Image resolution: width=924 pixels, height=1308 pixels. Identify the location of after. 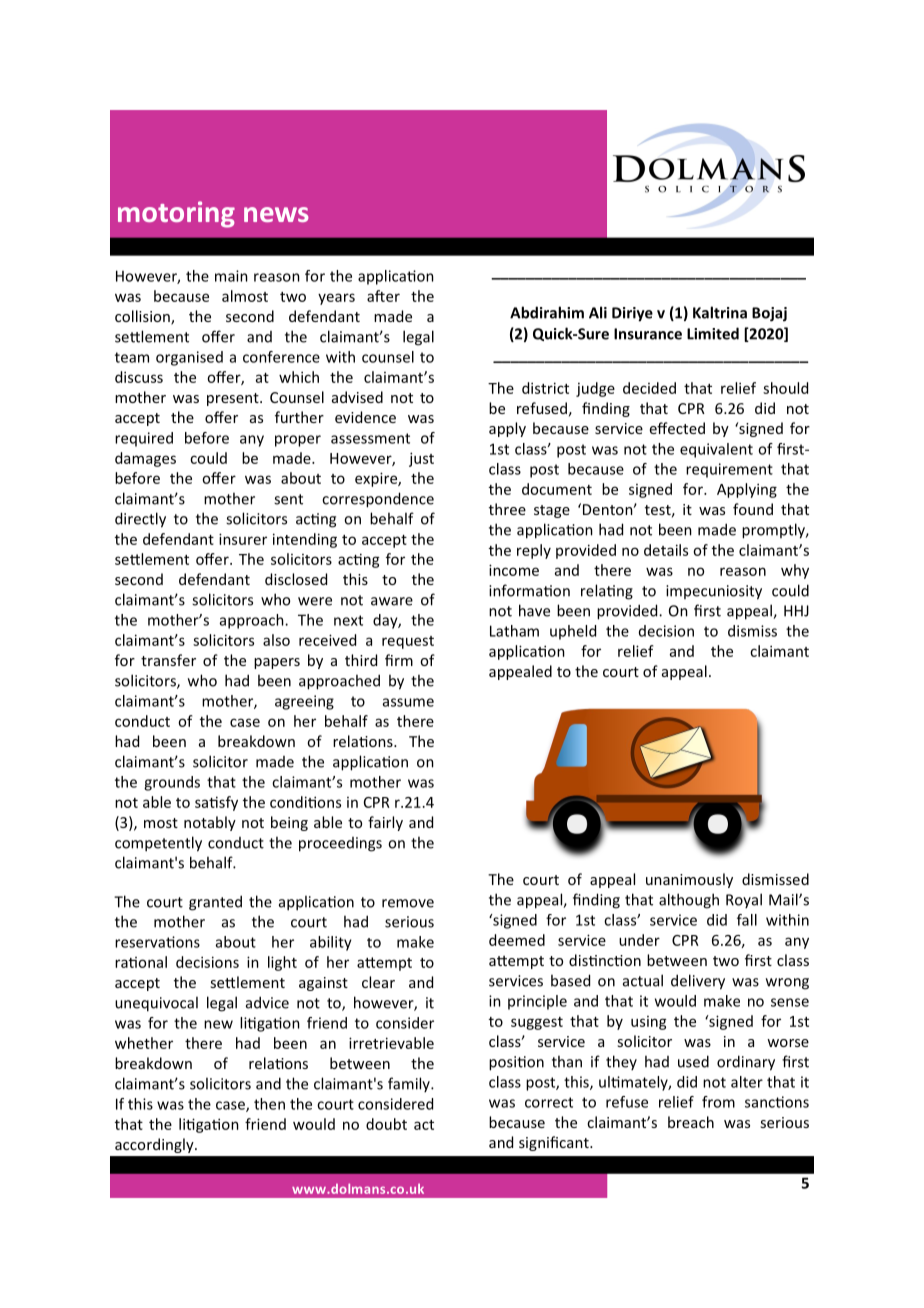
(383, 296).
